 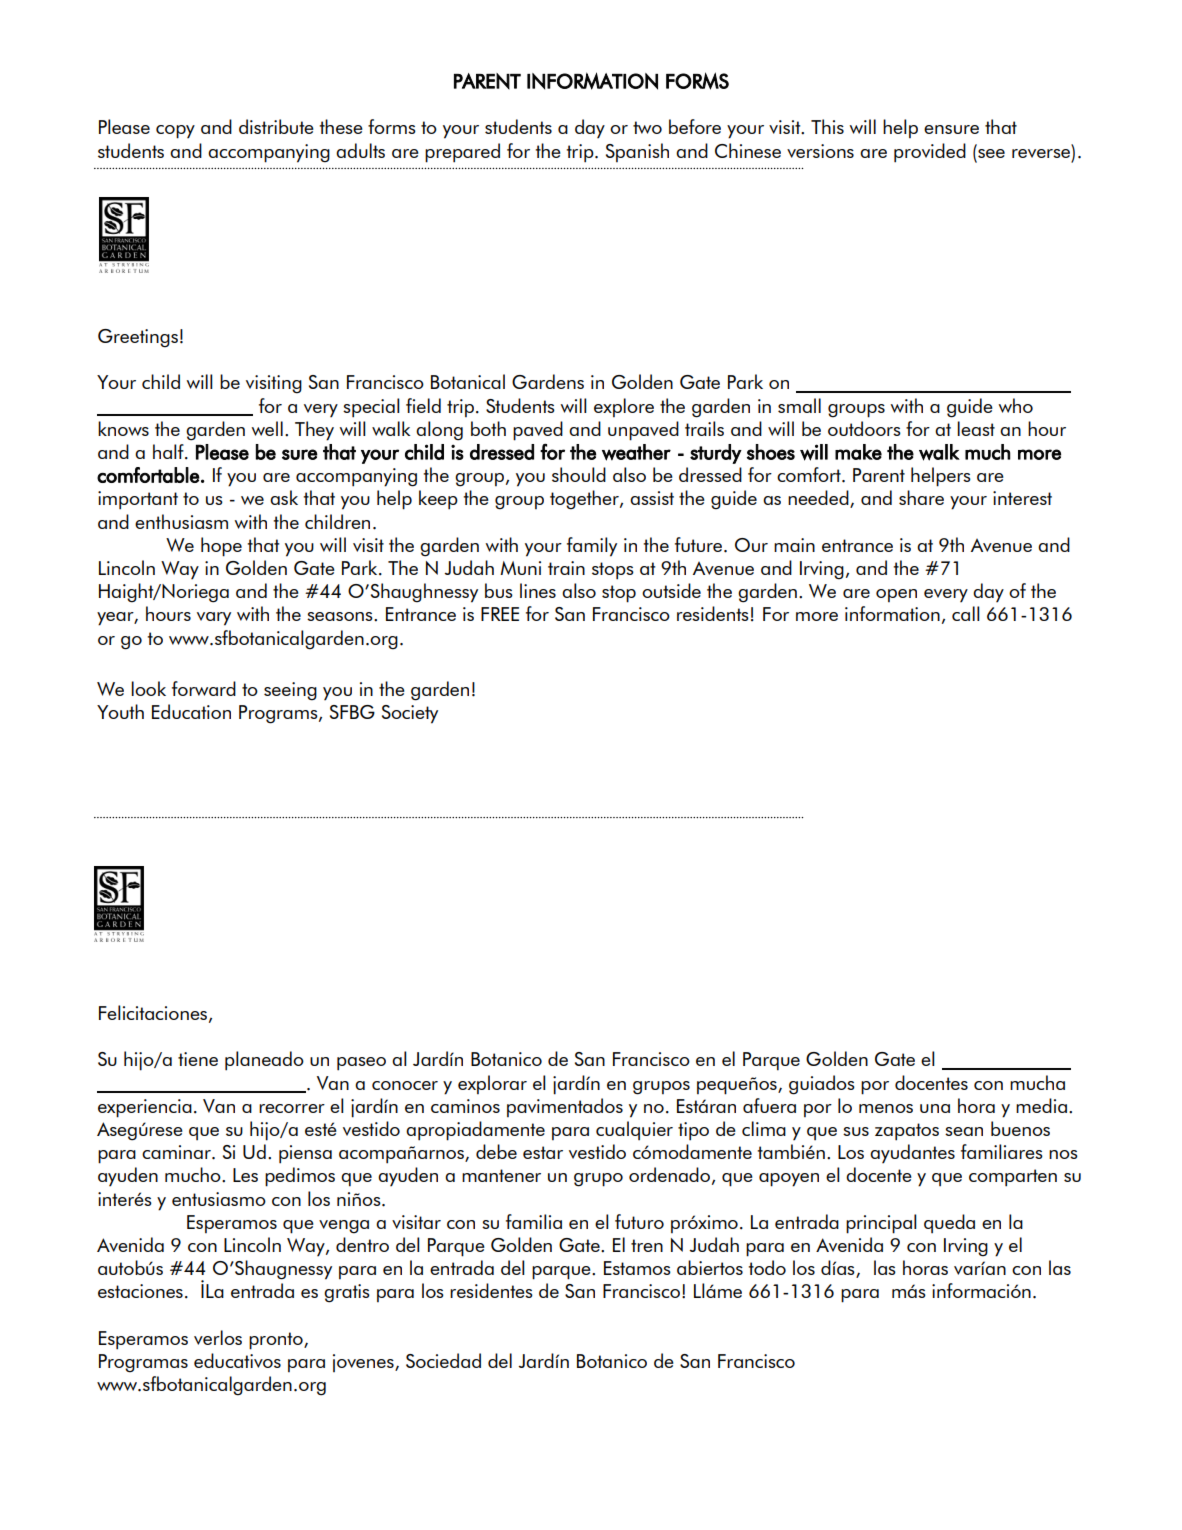 What do you see at coordinates (191, 711) in the screenshot?
I see `Education` at bounding box center [191, 711].
